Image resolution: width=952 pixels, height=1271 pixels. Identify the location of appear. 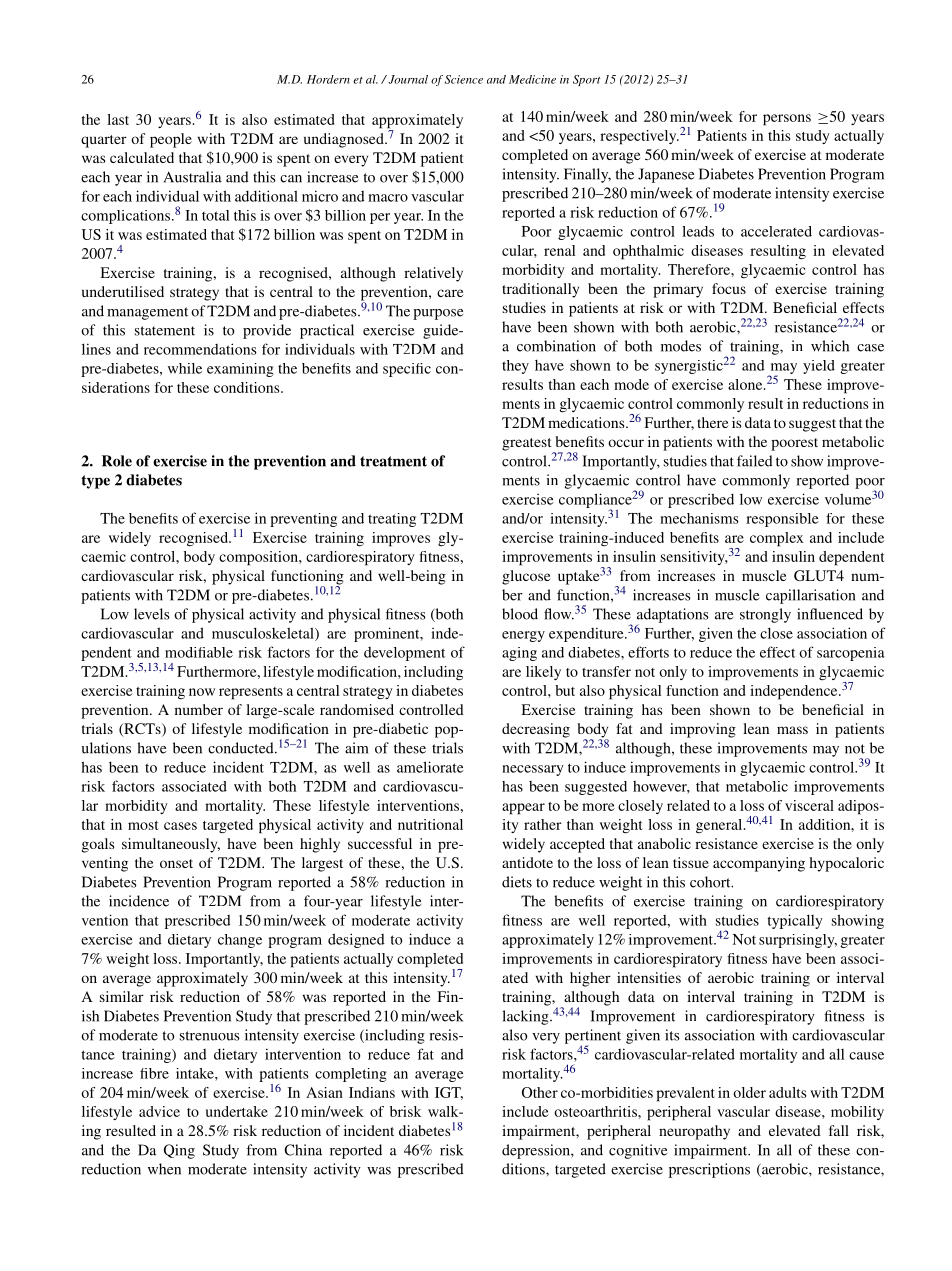
(523, 809).
